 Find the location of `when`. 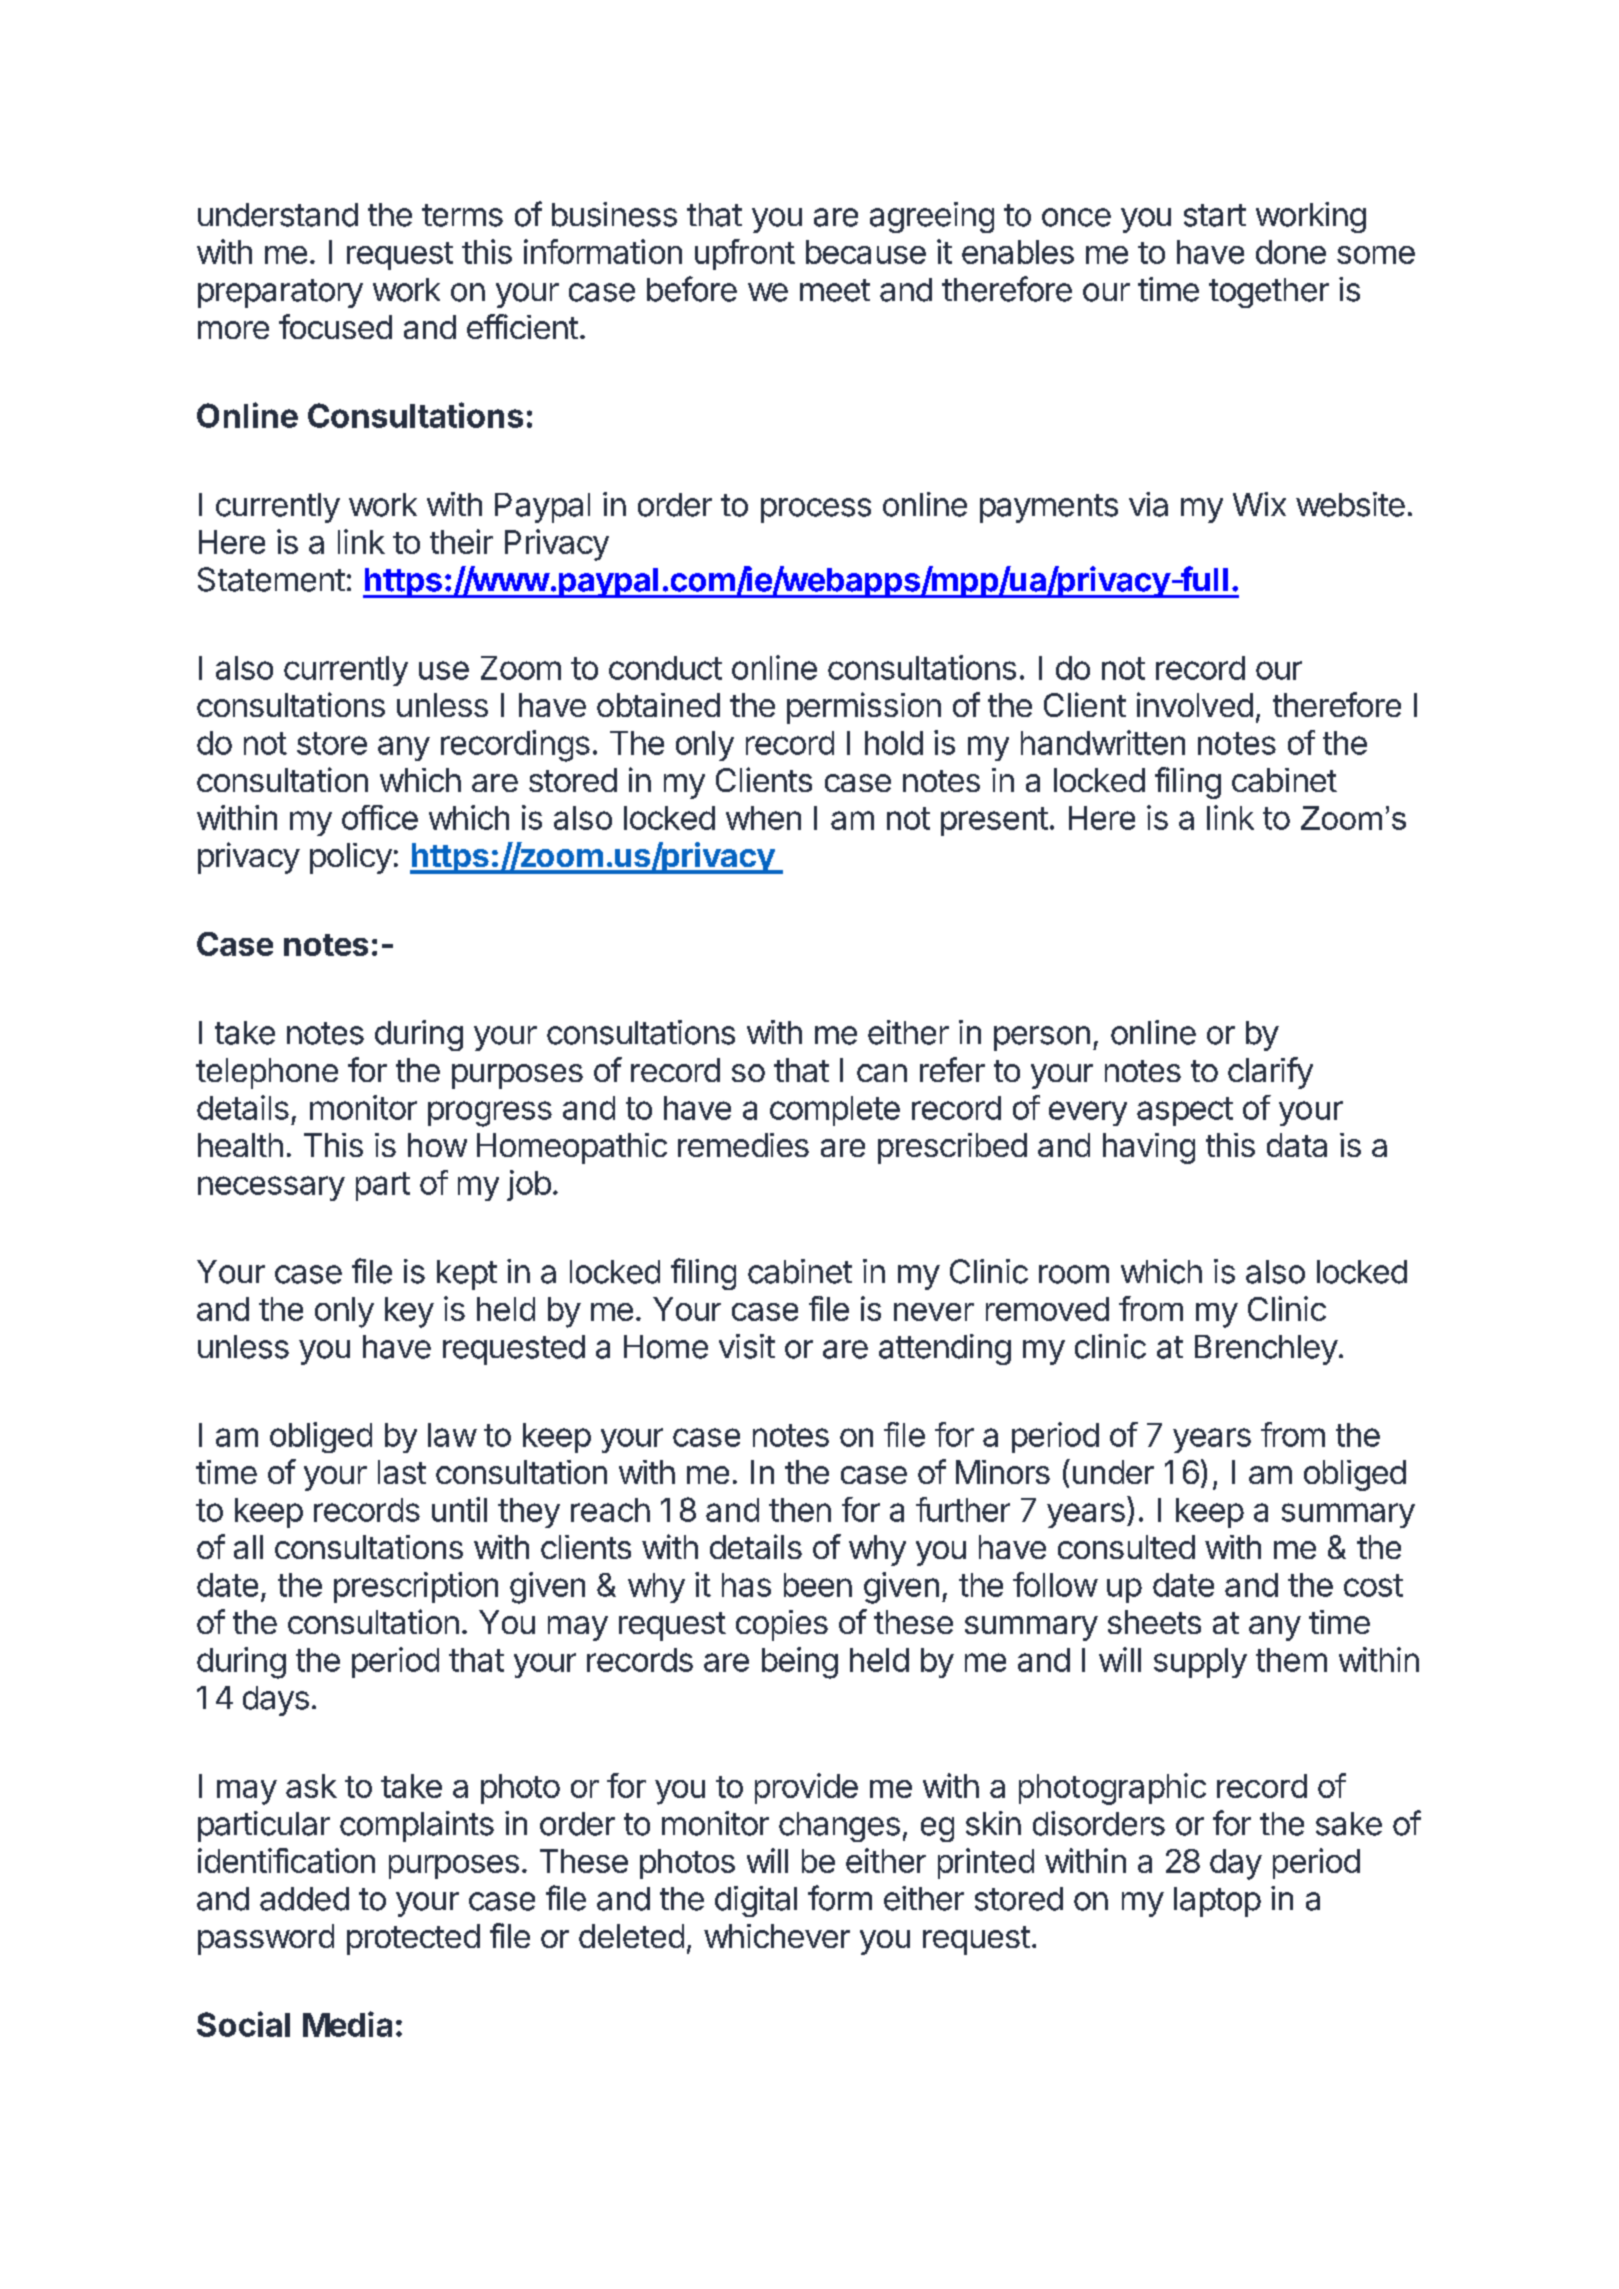

when is located at coordinates (763, 818).
